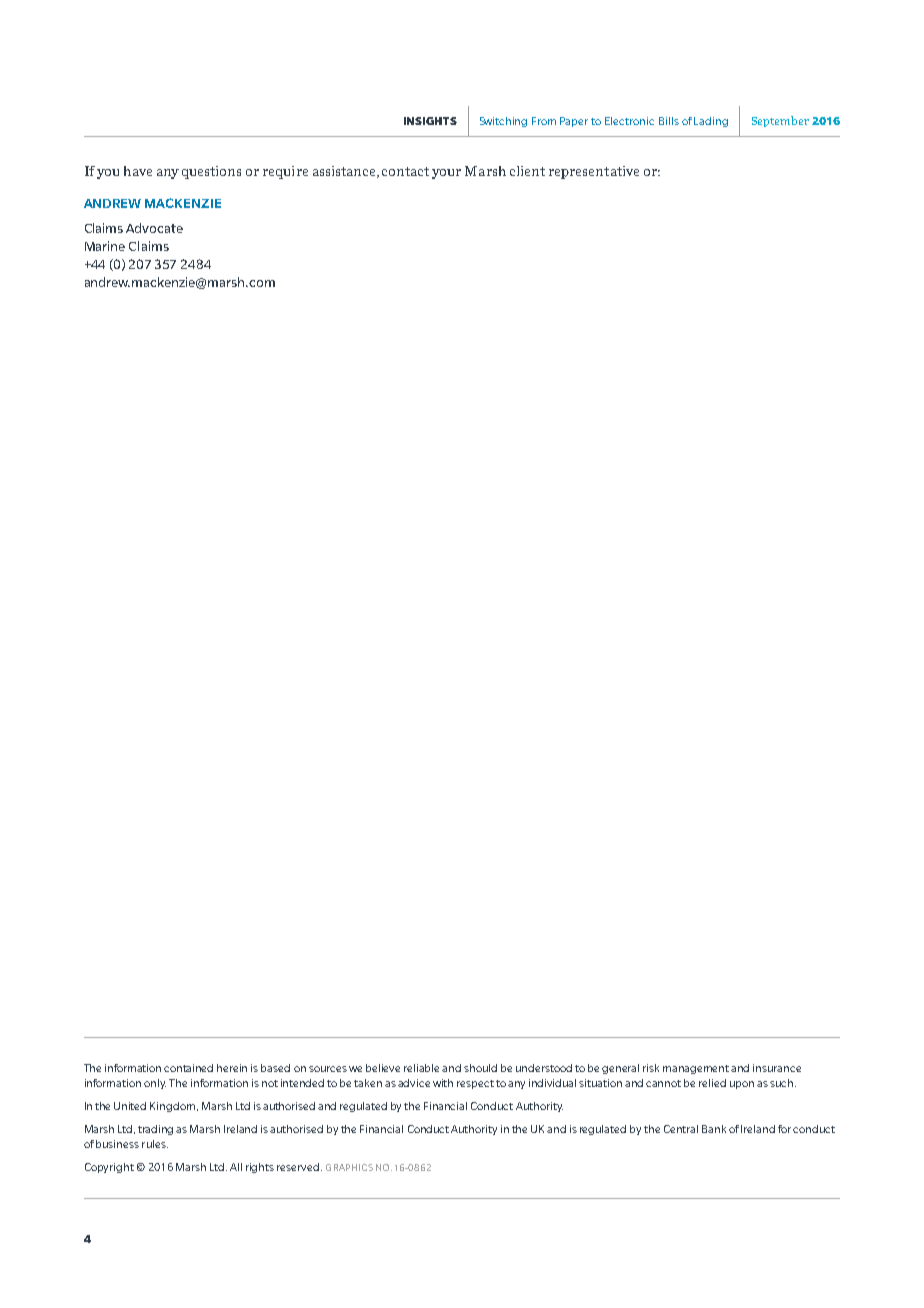 The image size is (924, 1308). What do you see at coordinates (697, 1069) in the page?
I see `management` at bounding box center [697, 1069].
